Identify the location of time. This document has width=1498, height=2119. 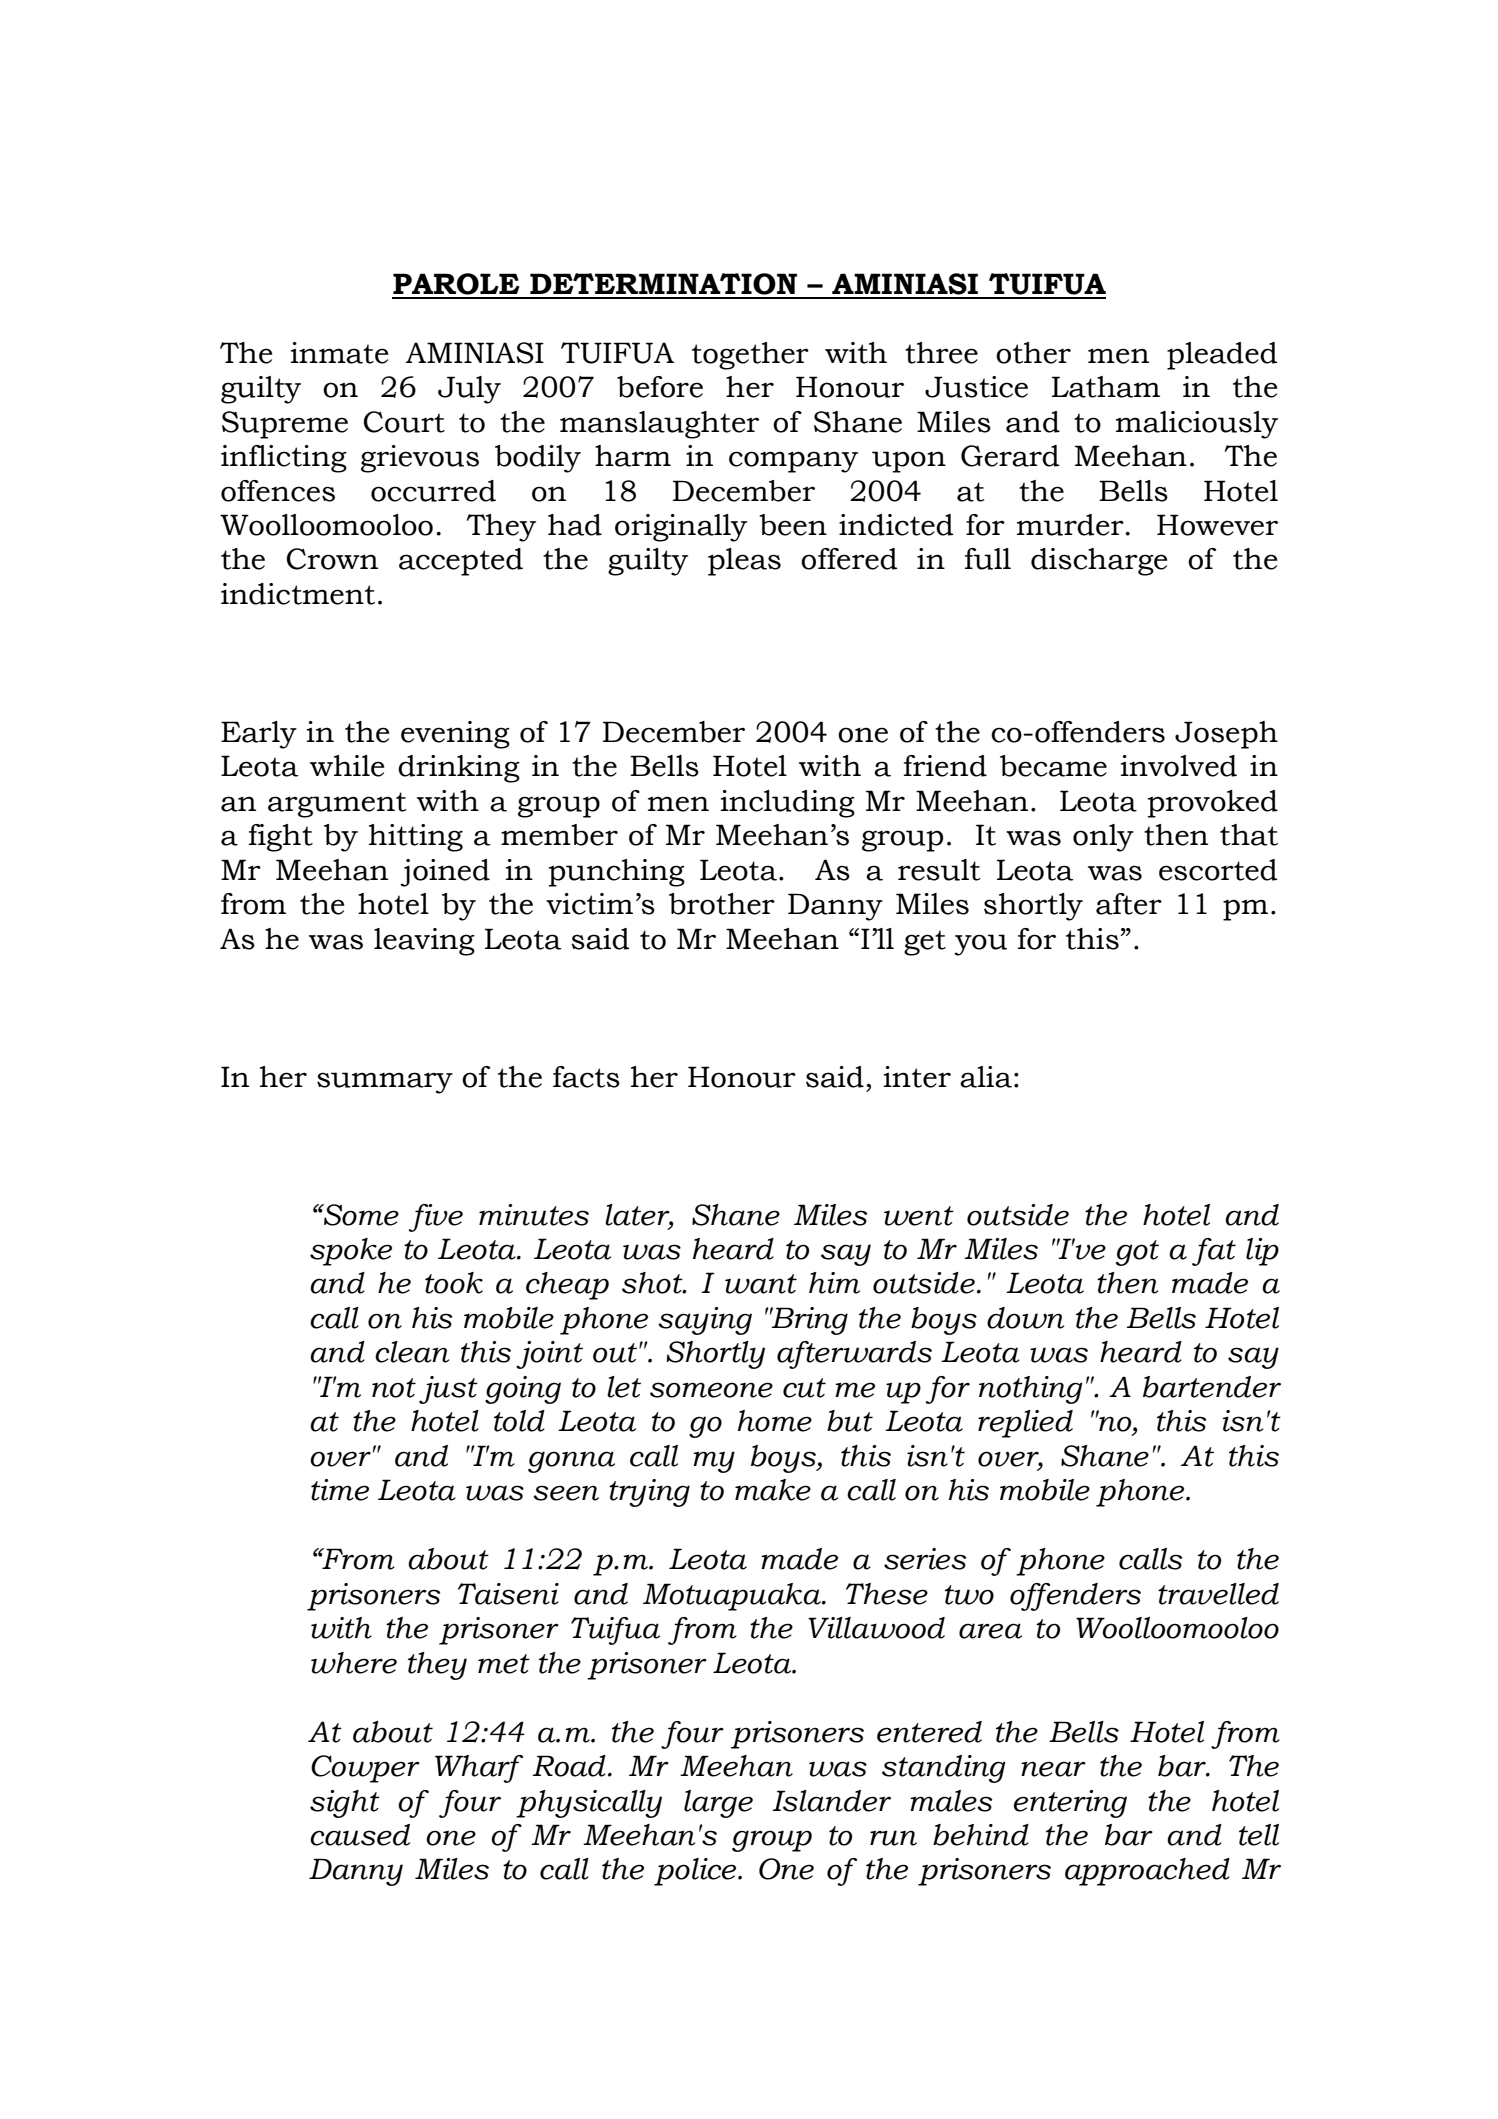
(340, 1490).
